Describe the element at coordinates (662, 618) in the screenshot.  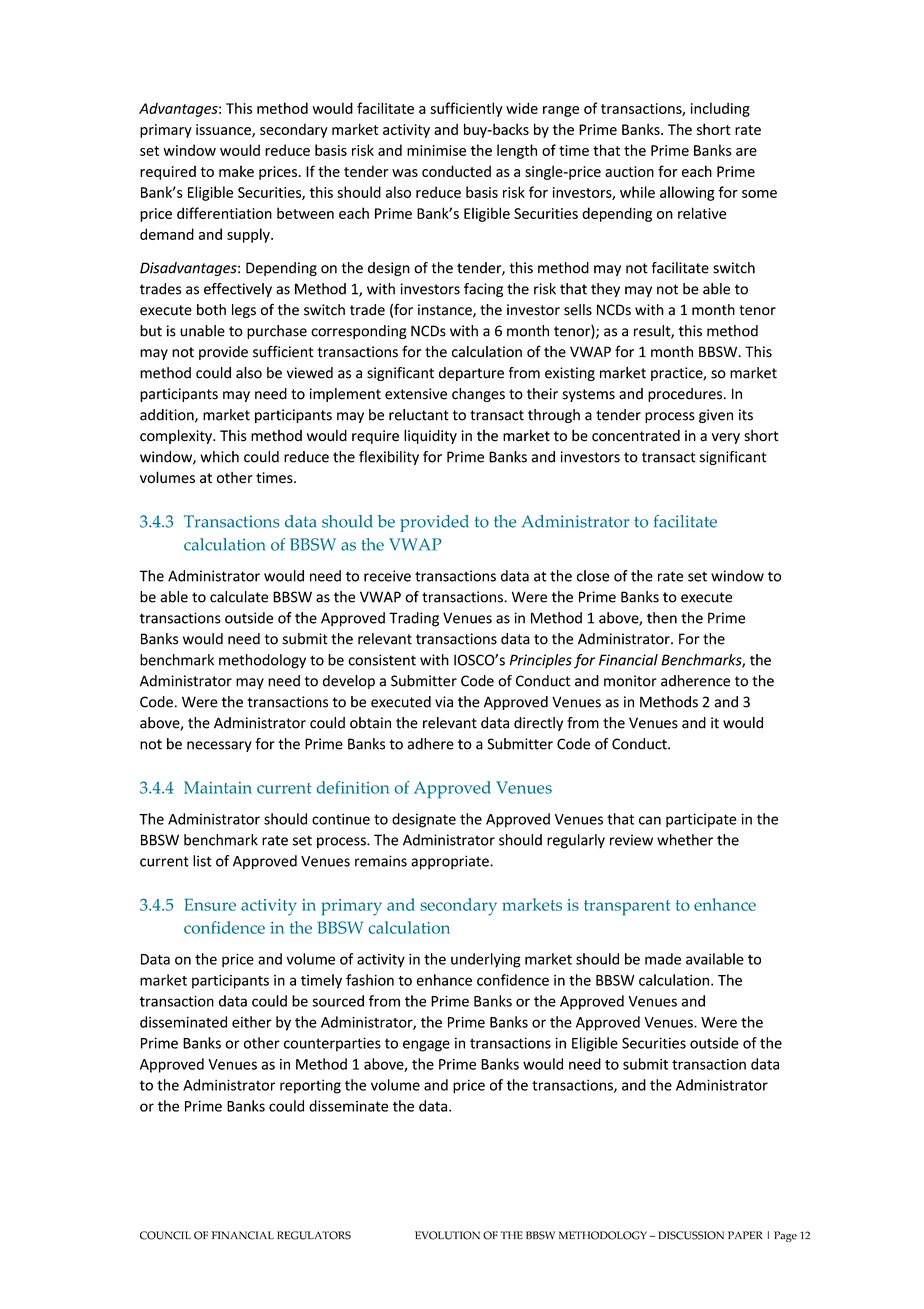
I see `then` at that location.
